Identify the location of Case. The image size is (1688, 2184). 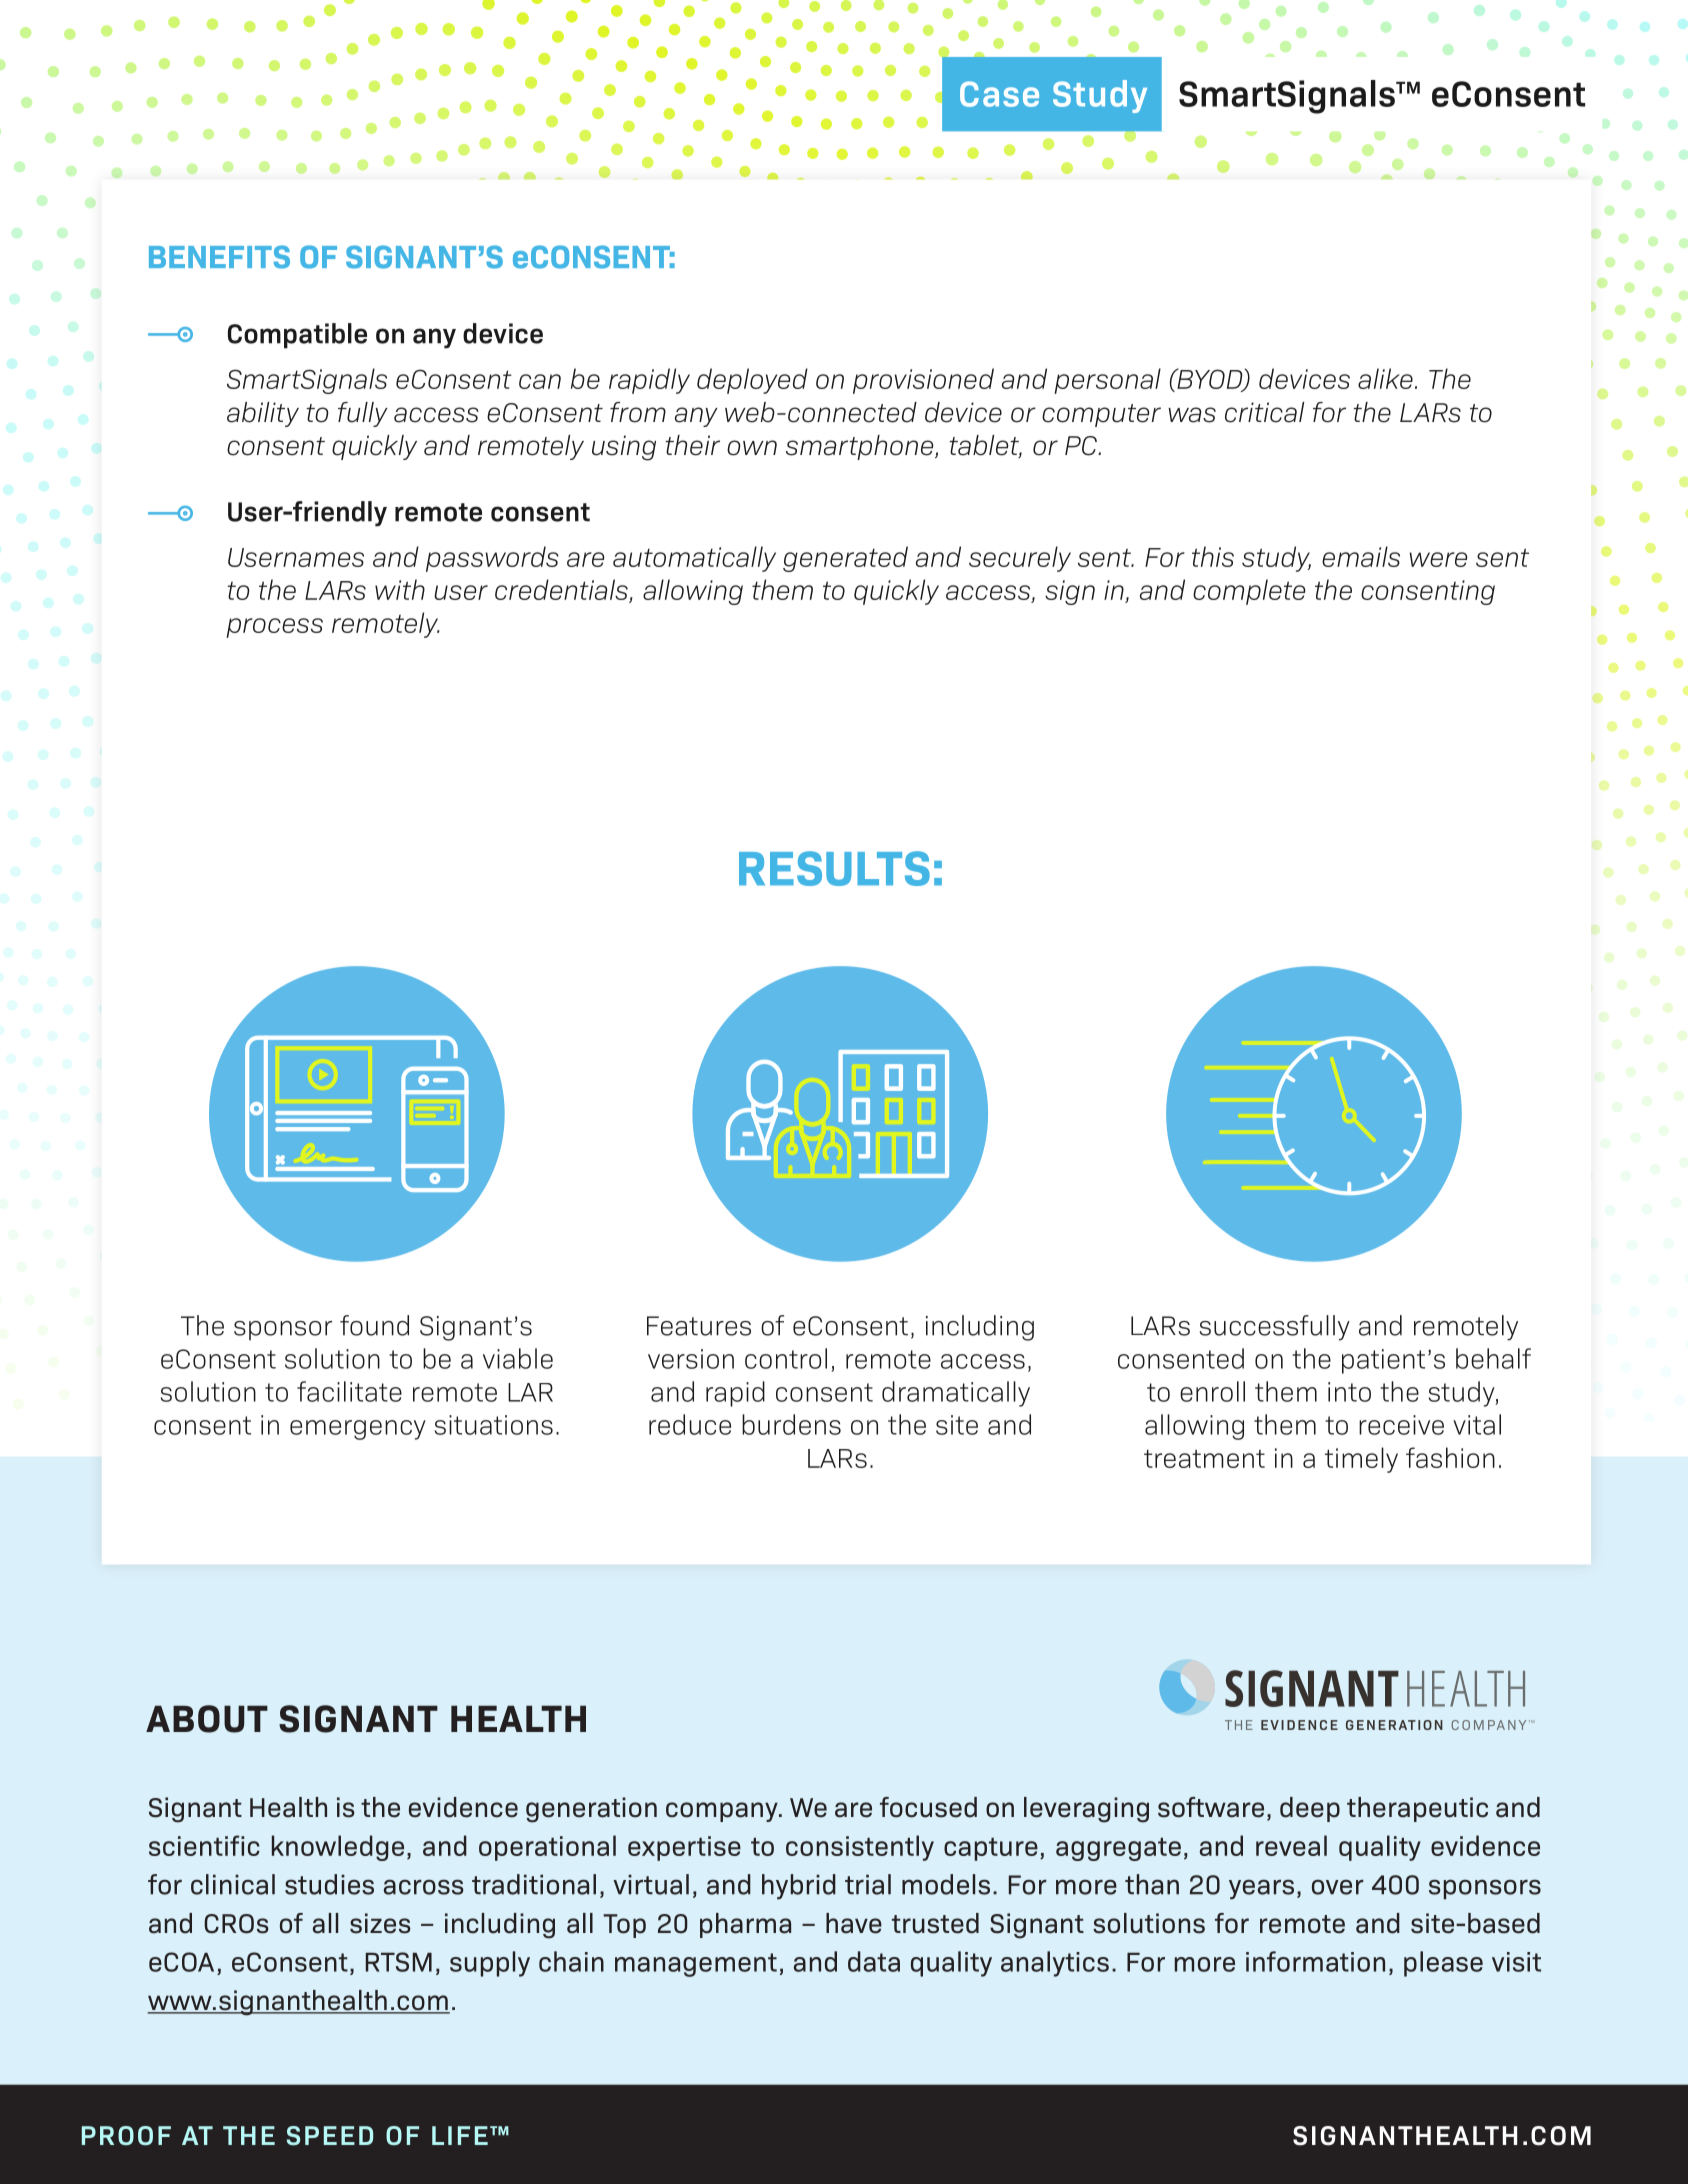
(999, 94).
